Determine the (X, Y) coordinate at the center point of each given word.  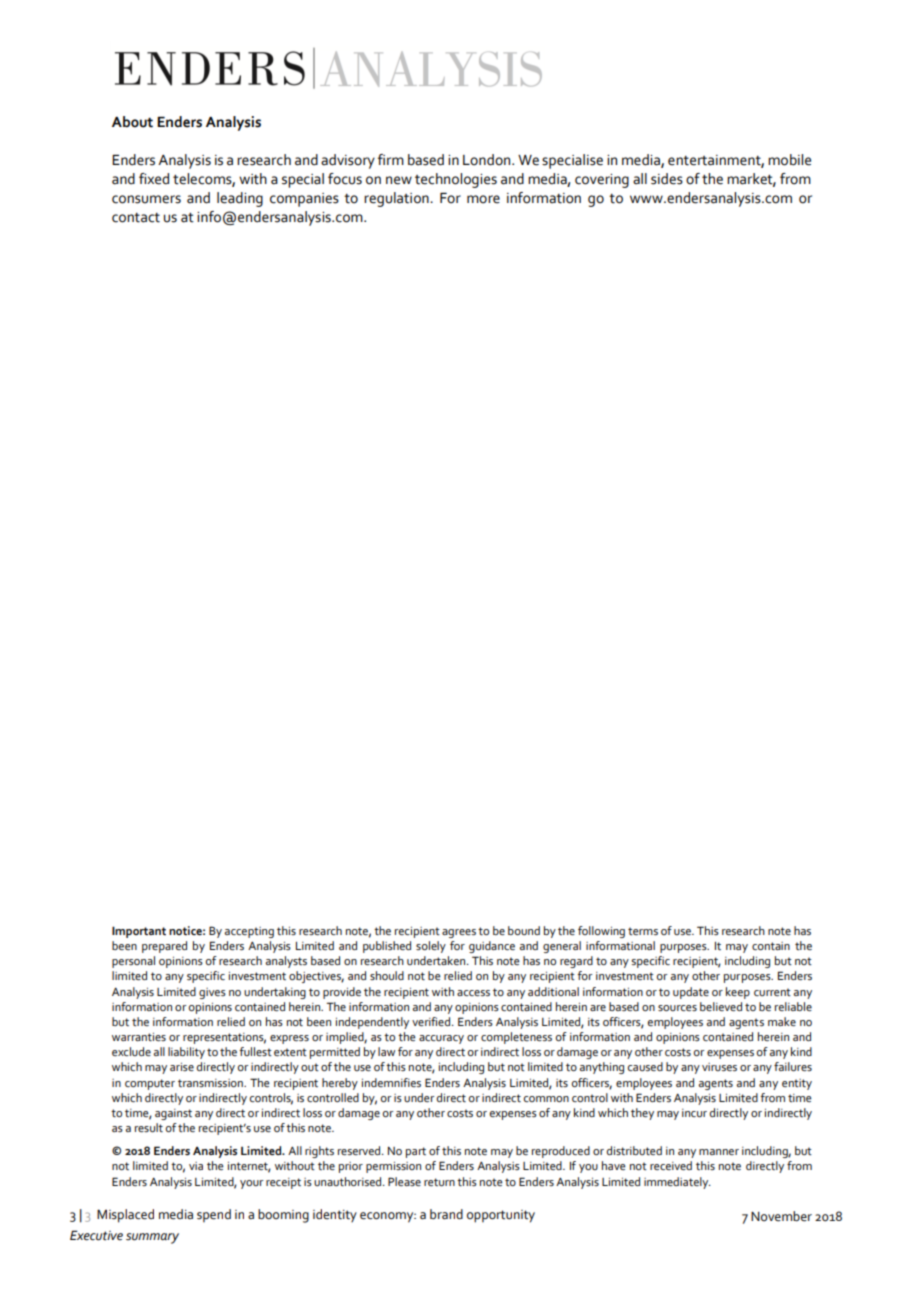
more (483, 199)
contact (136, 218)
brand (446, 1214)
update (691, 993)
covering (602, 181)
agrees (459, 933)
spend (214, 1215)
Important (139, 932)
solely (431, 947)
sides (667, 179)
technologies (456, 180)
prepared (164, 947)
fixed (154, 179)
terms (643, 931)
